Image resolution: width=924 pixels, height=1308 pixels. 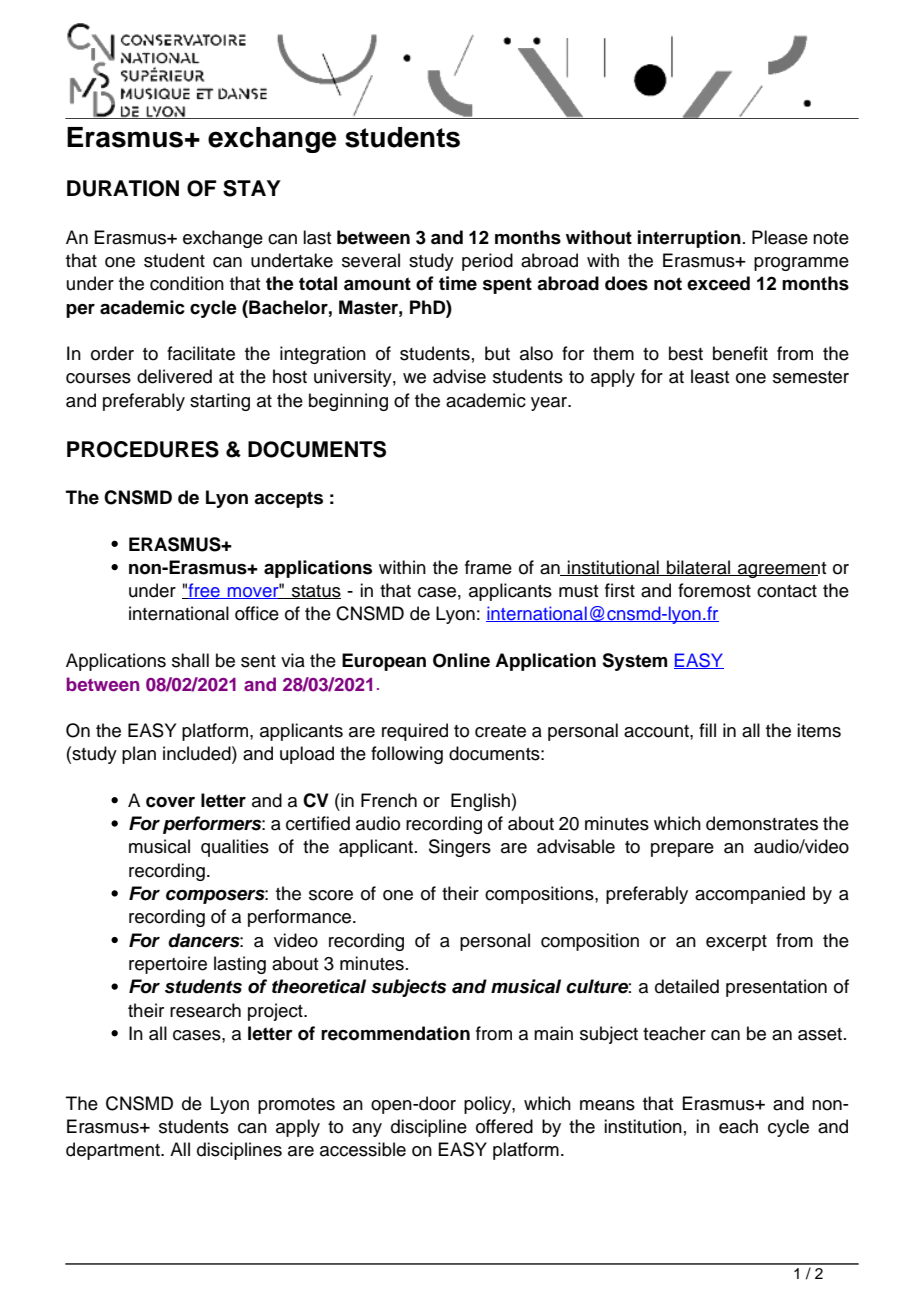 What do you see at coordinates (780, 237) in the document?
I see `Please` at bounding box center [780, 237].
